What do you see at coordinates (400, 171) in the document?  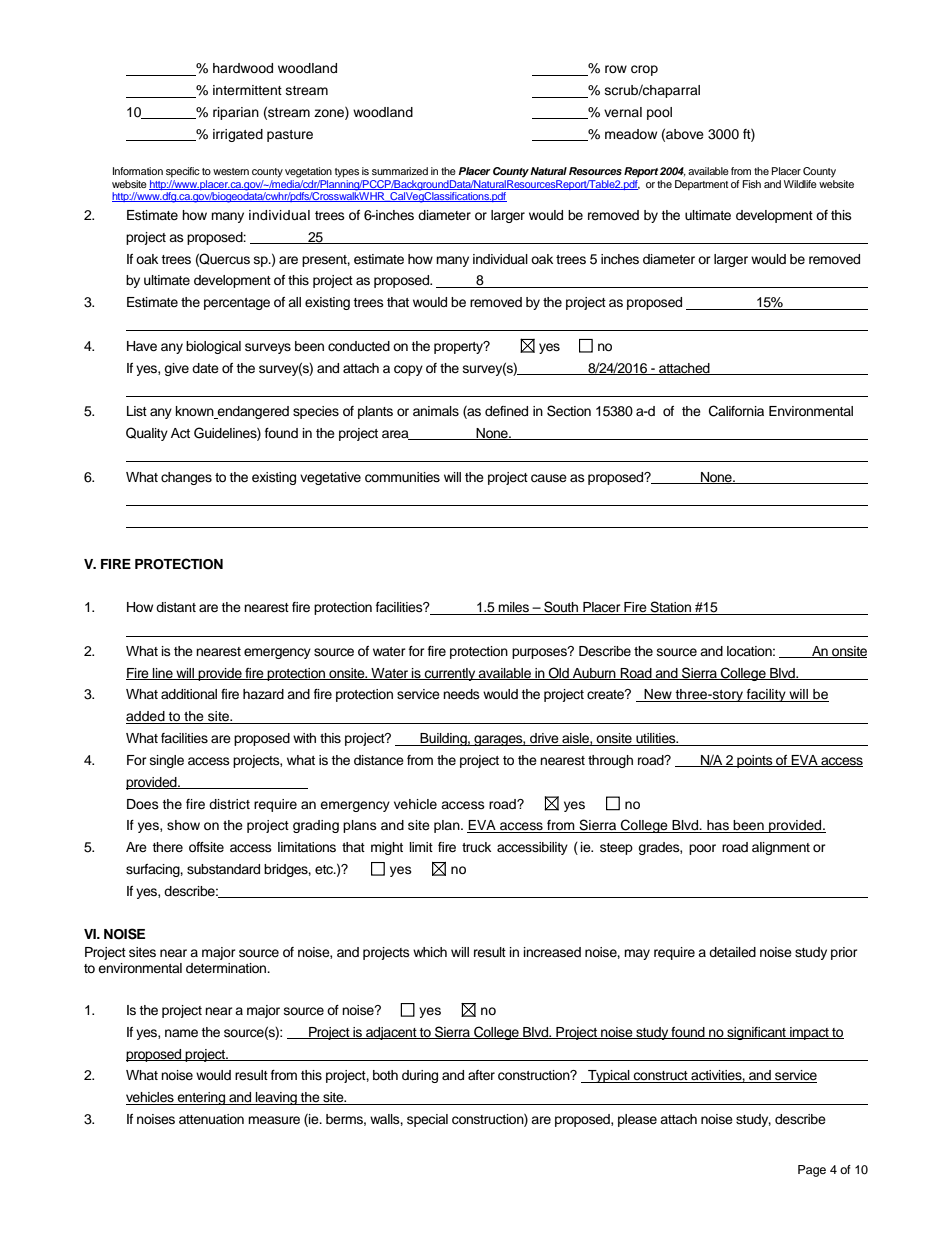 I see `summarized` at bounding box center [400, 171].
